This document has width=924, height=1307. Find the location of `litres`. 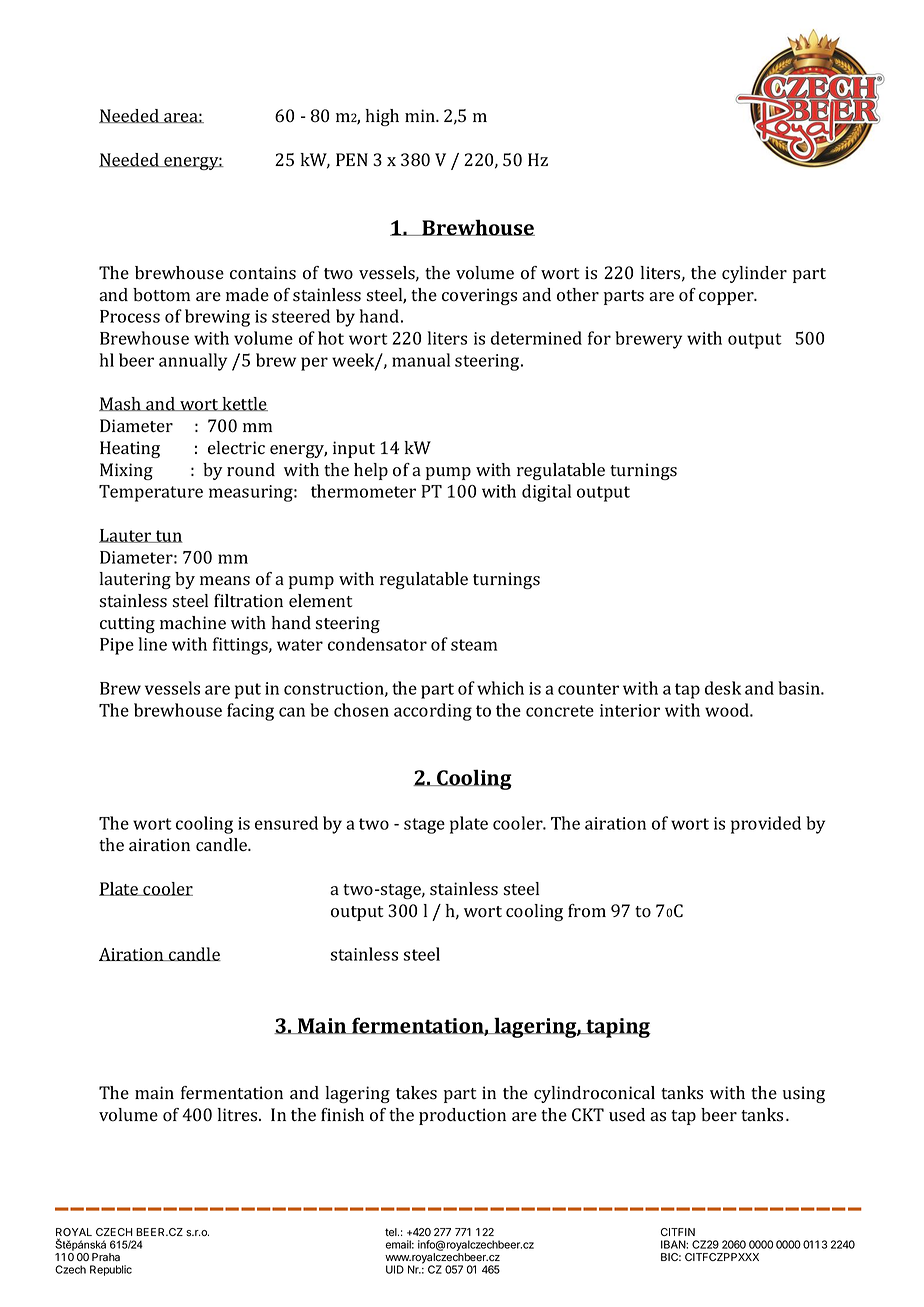

litres is located at coordinates (239, 1115).
